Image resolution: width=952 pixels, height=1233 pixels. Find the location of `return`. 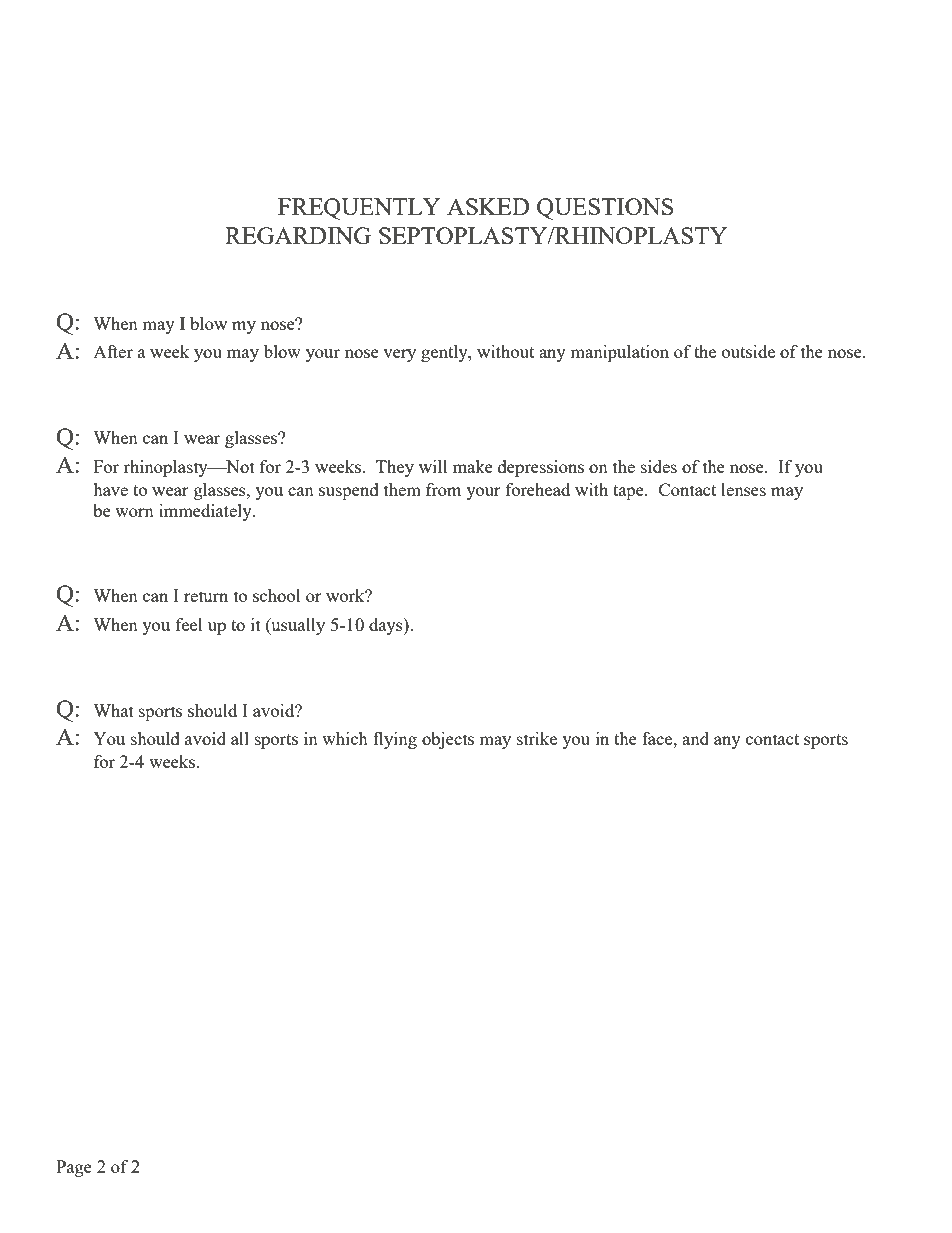

return is located at coordinates (206, 596).
